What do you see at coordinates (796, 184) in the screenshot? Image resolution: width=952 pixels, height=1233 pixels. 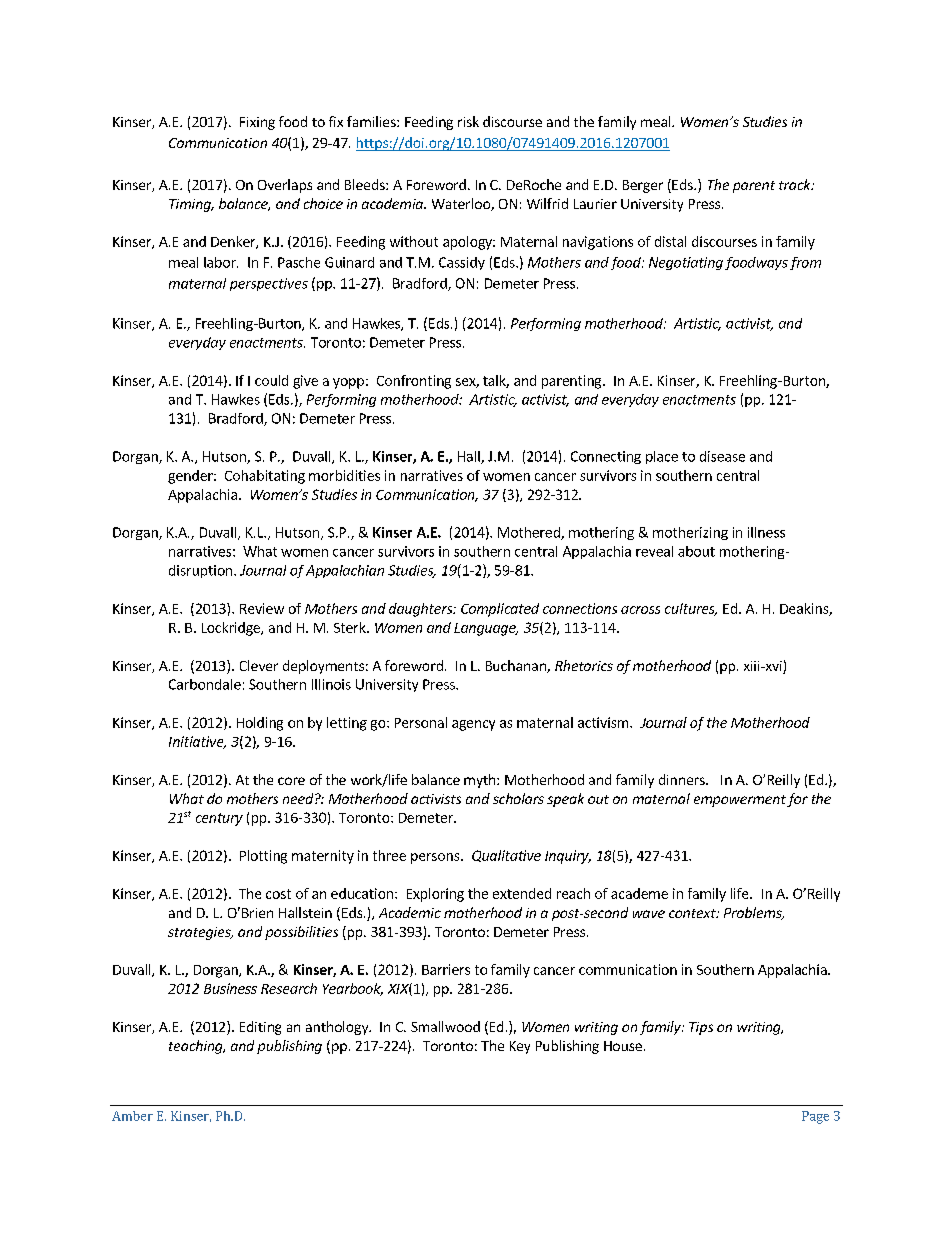 I see `track` at bounding box center [796, 184].
